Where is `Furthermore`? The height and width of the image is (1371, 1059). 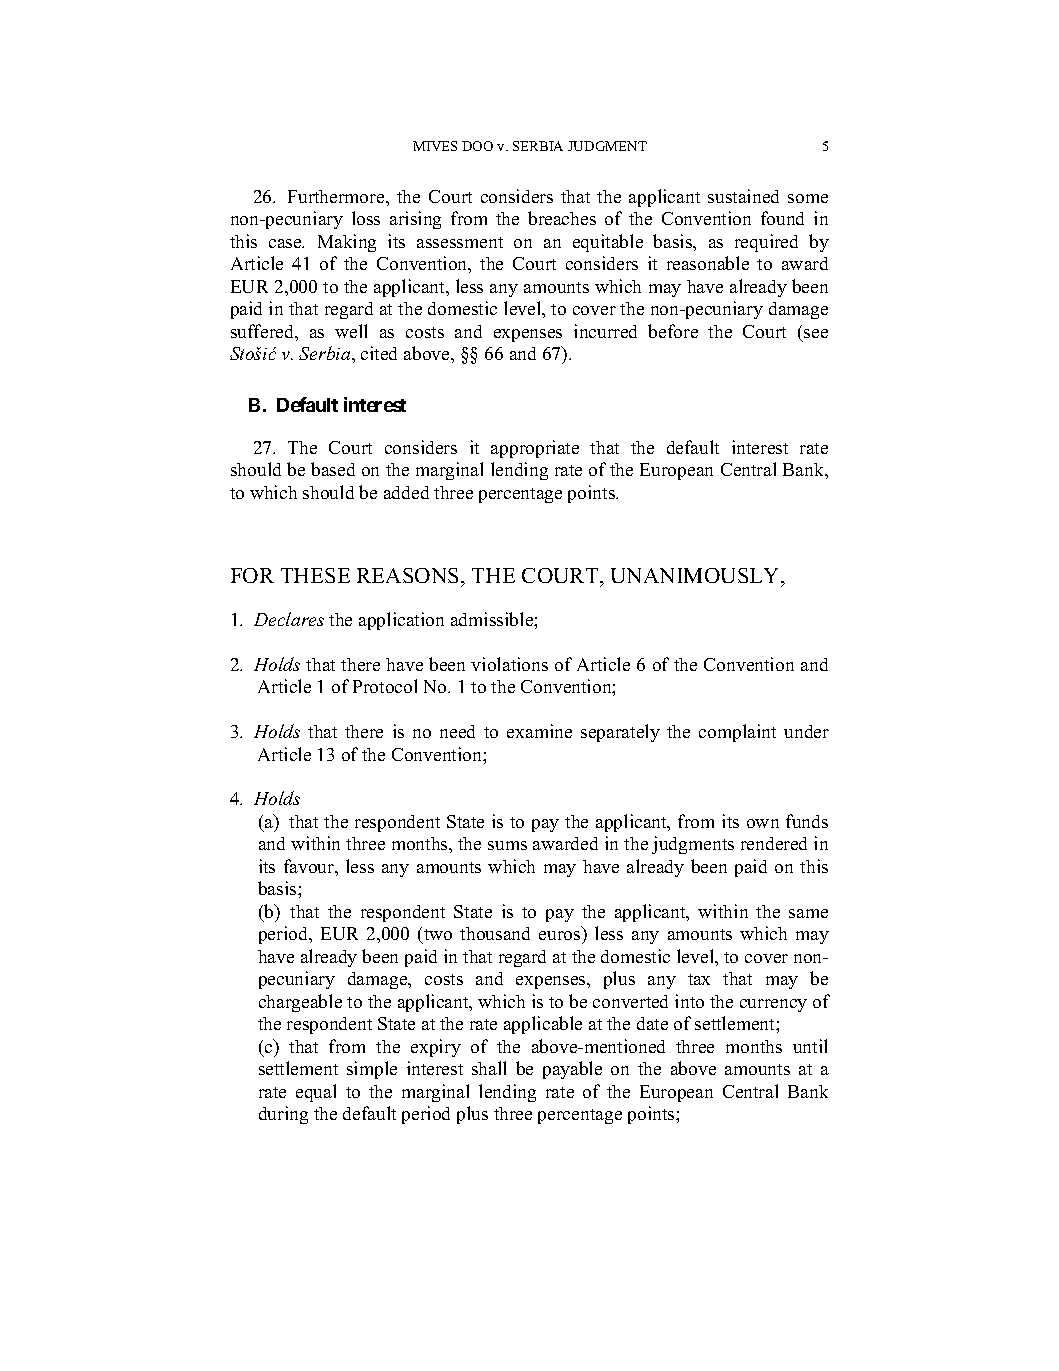
Furthermore is located at coordinates (337, 196).
